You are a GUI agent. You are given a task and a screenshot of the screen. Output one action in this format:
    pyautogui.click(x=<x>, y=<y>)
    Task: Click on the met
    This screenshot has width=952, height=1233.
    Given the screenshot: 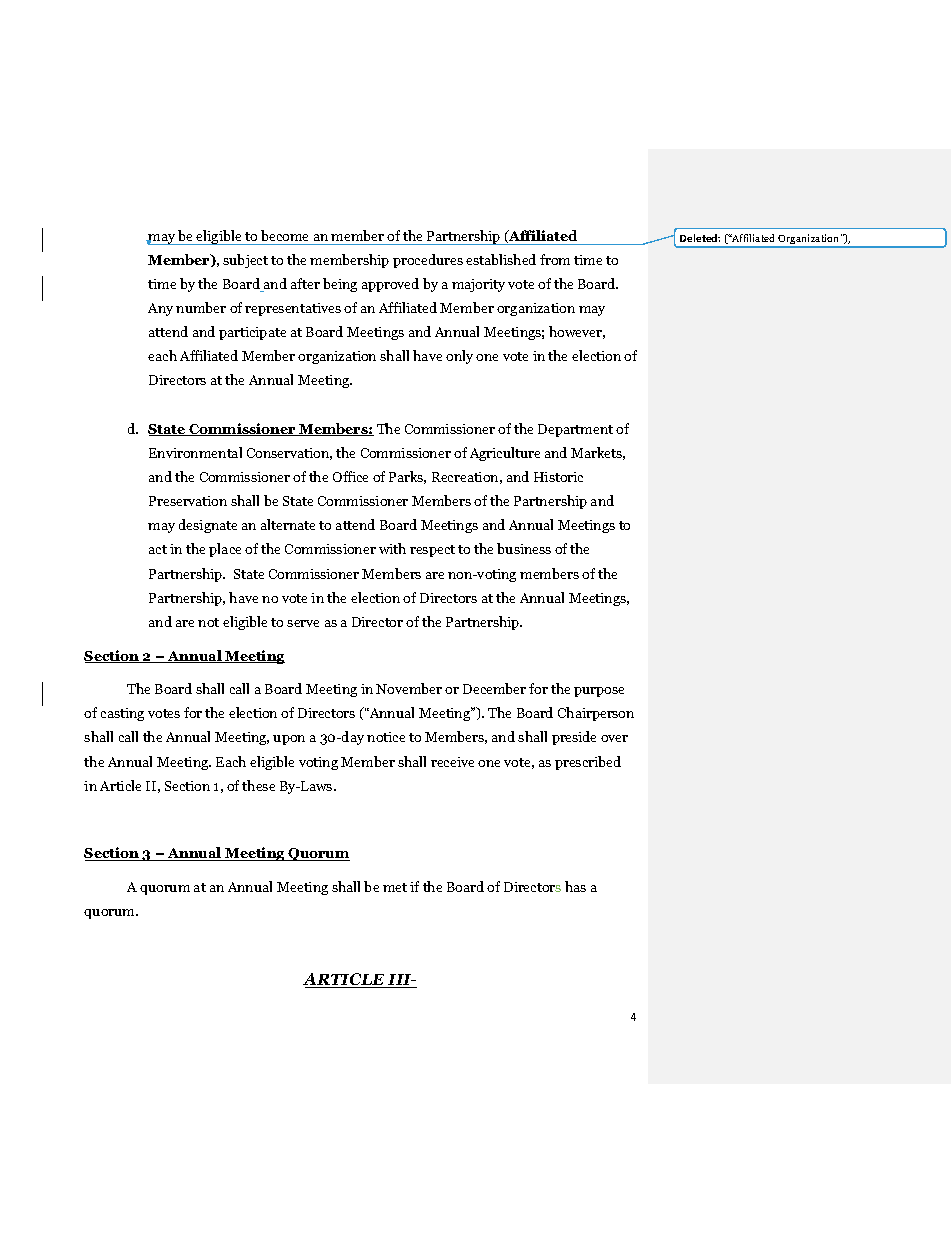 What is the action you would take?
    pyautogui.click(x=395, y=887)
